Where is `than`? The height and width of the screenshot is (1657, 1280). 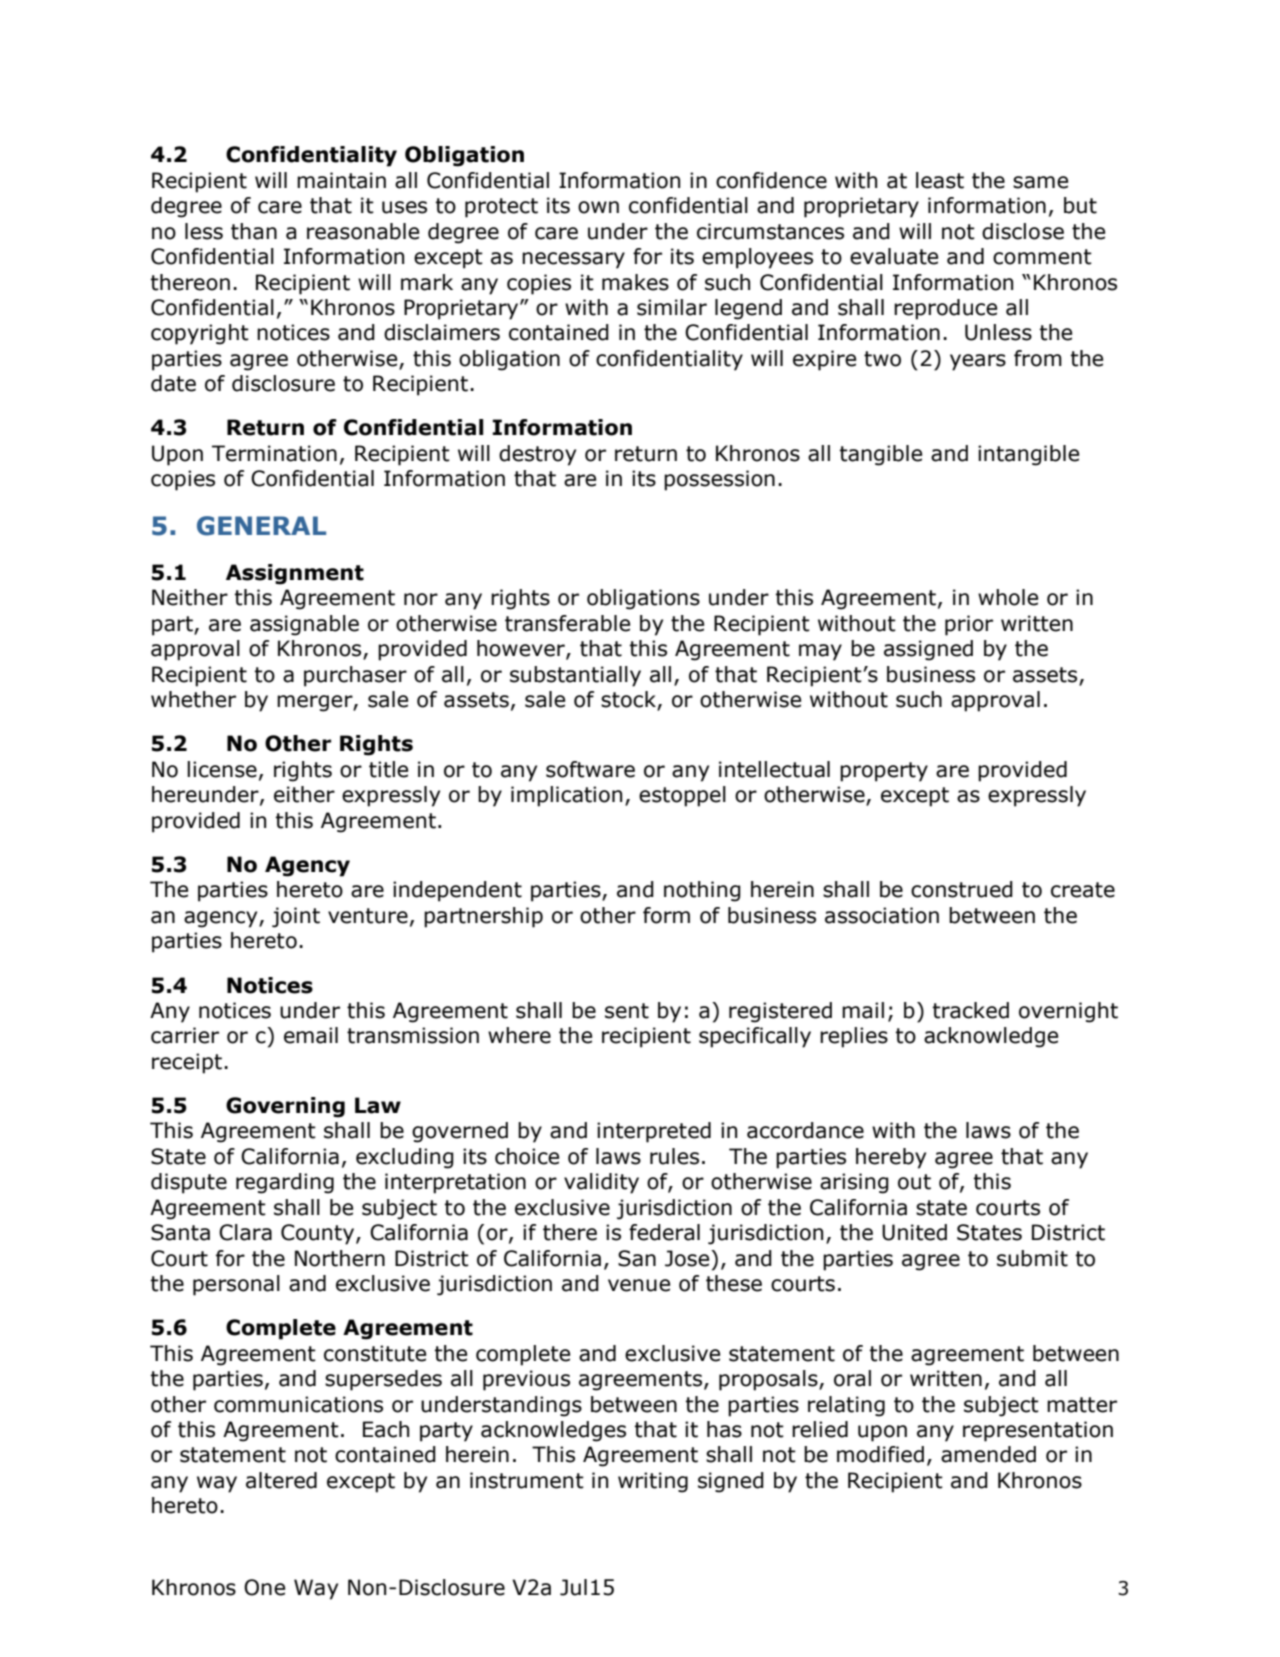
than is located at coordinates (254, 231).
